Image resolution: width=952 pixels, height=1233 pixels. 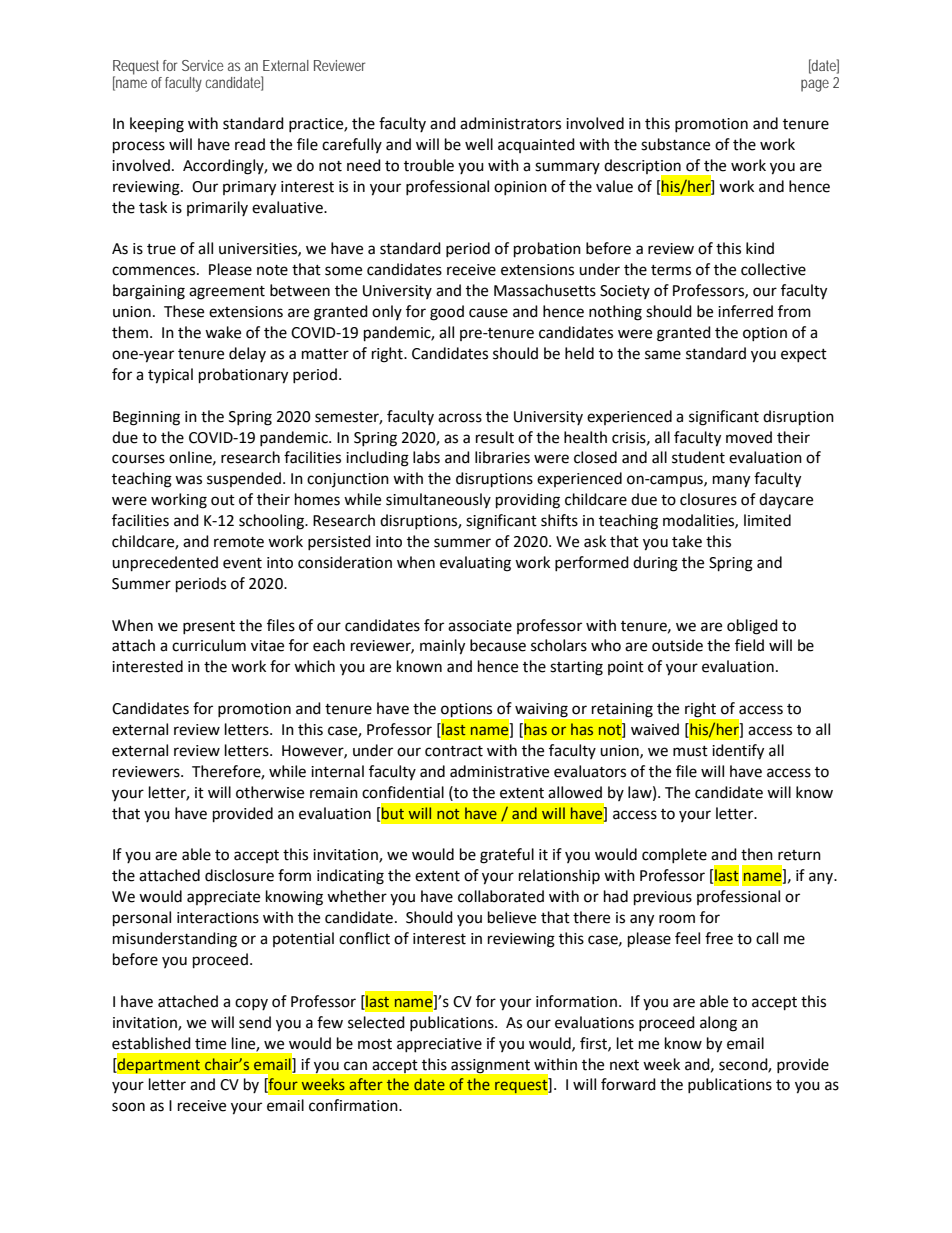 What do you see at coordinates (815, 85) in the document?
I see `page` at bounding box center [815, 85].
